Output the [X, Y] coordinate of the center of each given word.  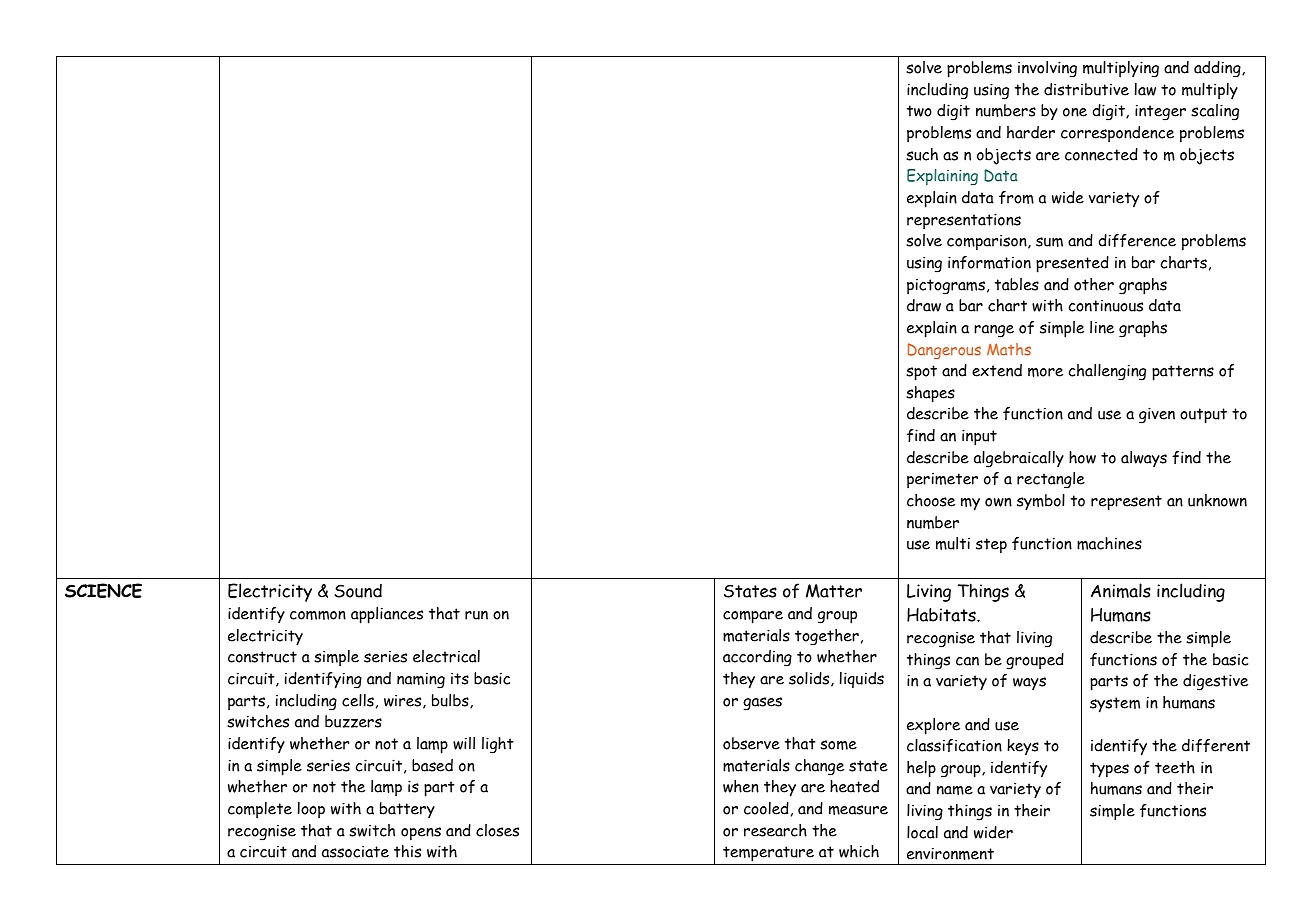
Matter [834, 591]
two [919, 111]
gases [762, 704]
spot [921, 373]
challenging [1107, 372]
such [922, 154]
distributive [1086, 89]
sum [1049, 242]
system [1115, 705]
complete [260, 810]
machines [1109, 543]
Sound [358, 591]
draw [924, 305]
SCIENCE [103, 590]
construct [262, 657]
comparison [988, 242]
